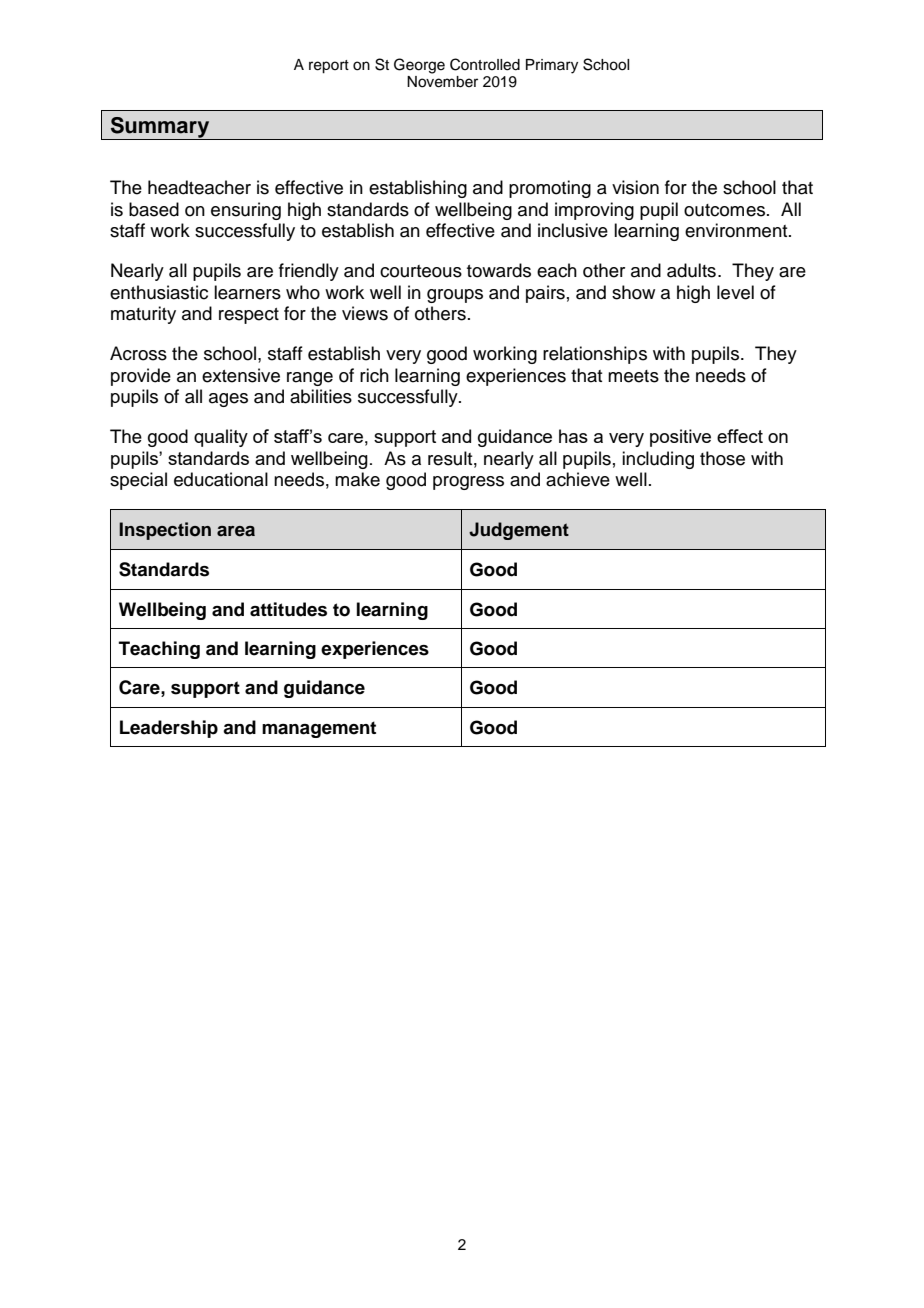 Image resolution: width=924 pixels, height=1308 pixels. Describe the element at coordinates (552, 66) in the document. I see `Primary` at that location.
